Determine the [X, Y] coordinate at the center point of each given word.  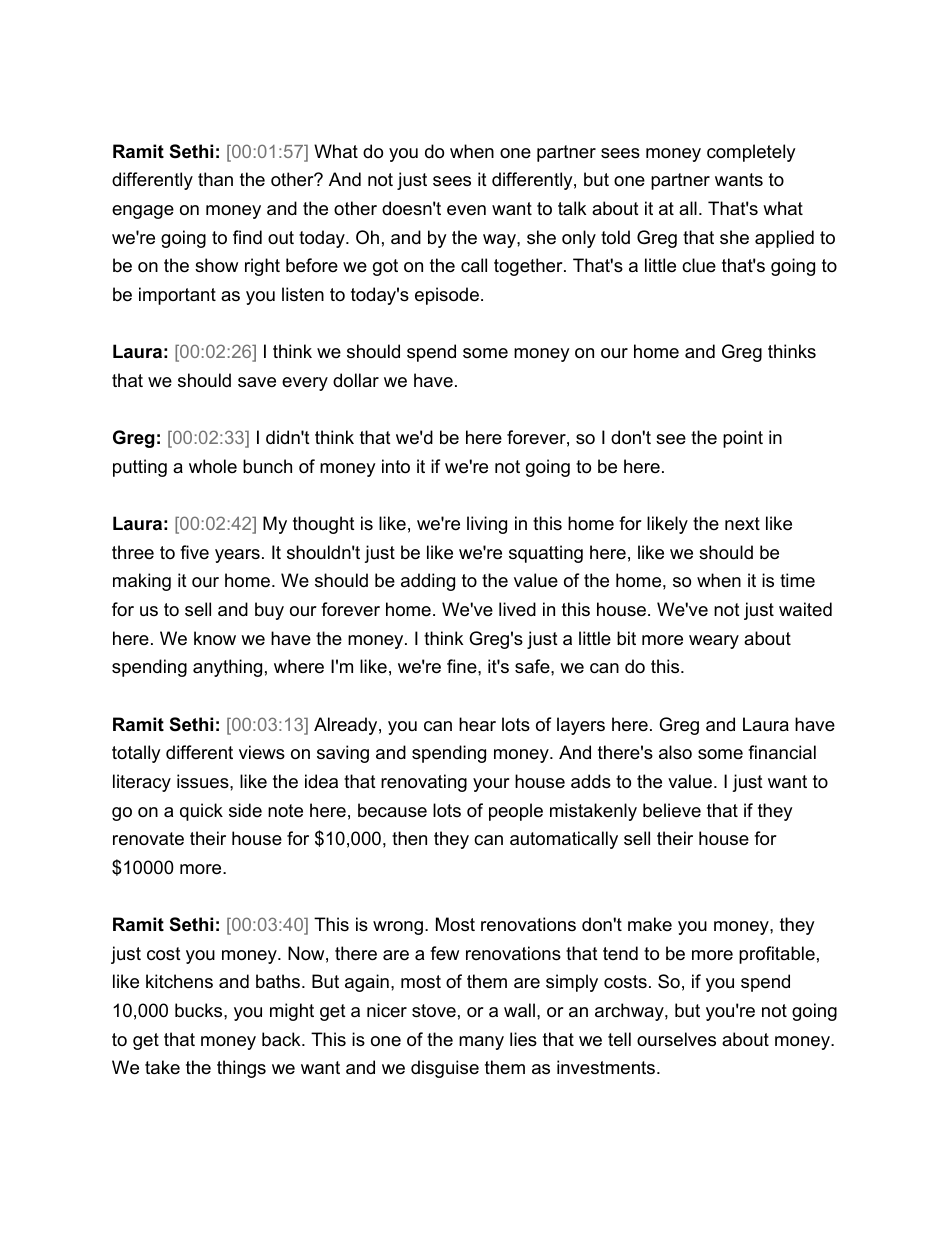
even [466, 210]
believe [672, 810]
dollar [356, 380]
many [481, 1043]
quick [201, 812]
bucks [200, 1010]
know [215, 638]
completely [751, 153]
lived [517, 609]
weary [714, 642]
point [743, 439]
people [516, 812]
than [215, 179]
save [257, 382]
